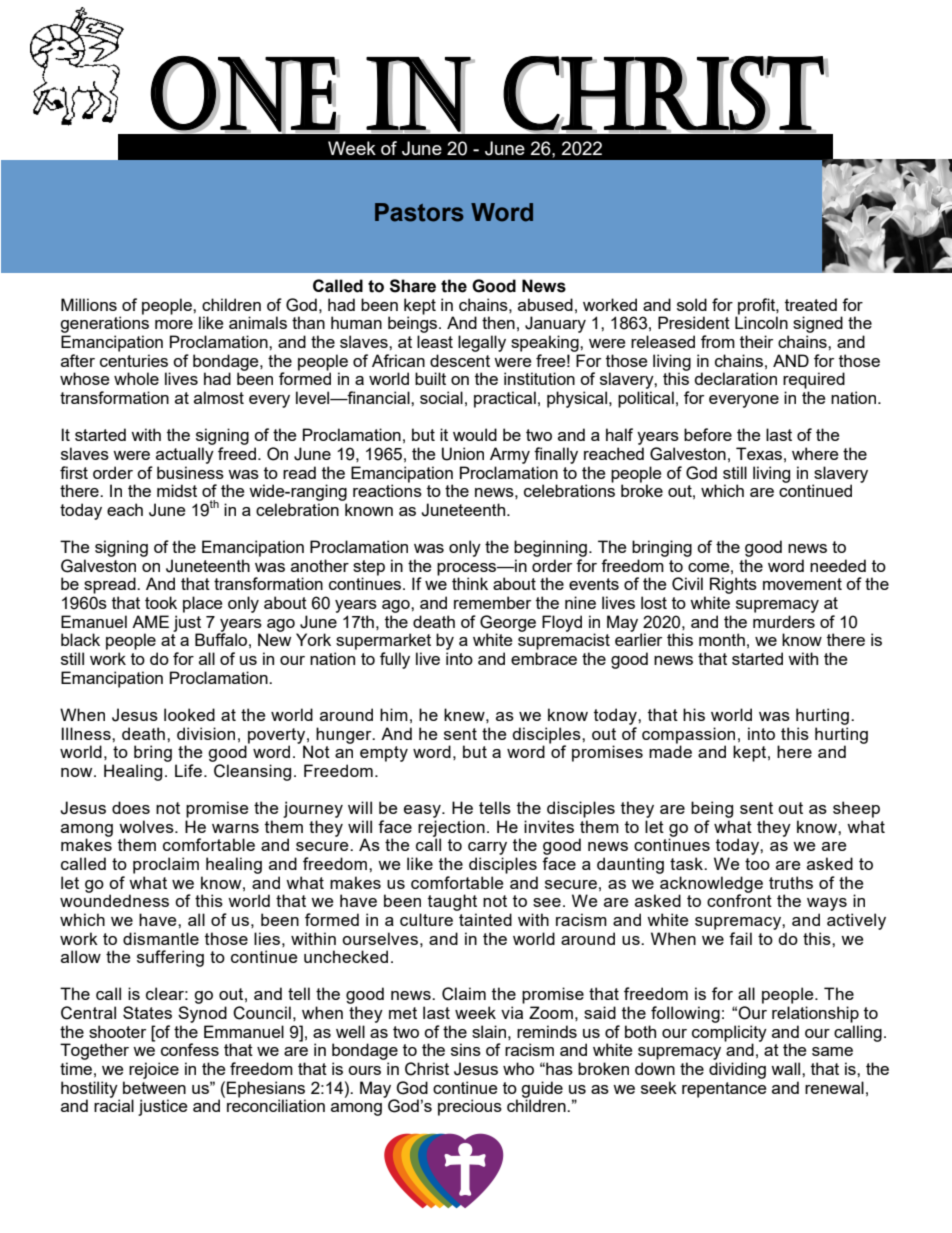  What do you see at coordinates (791, 882) in the screenshot?
I see `truths` at bounding box center [791, 882].
